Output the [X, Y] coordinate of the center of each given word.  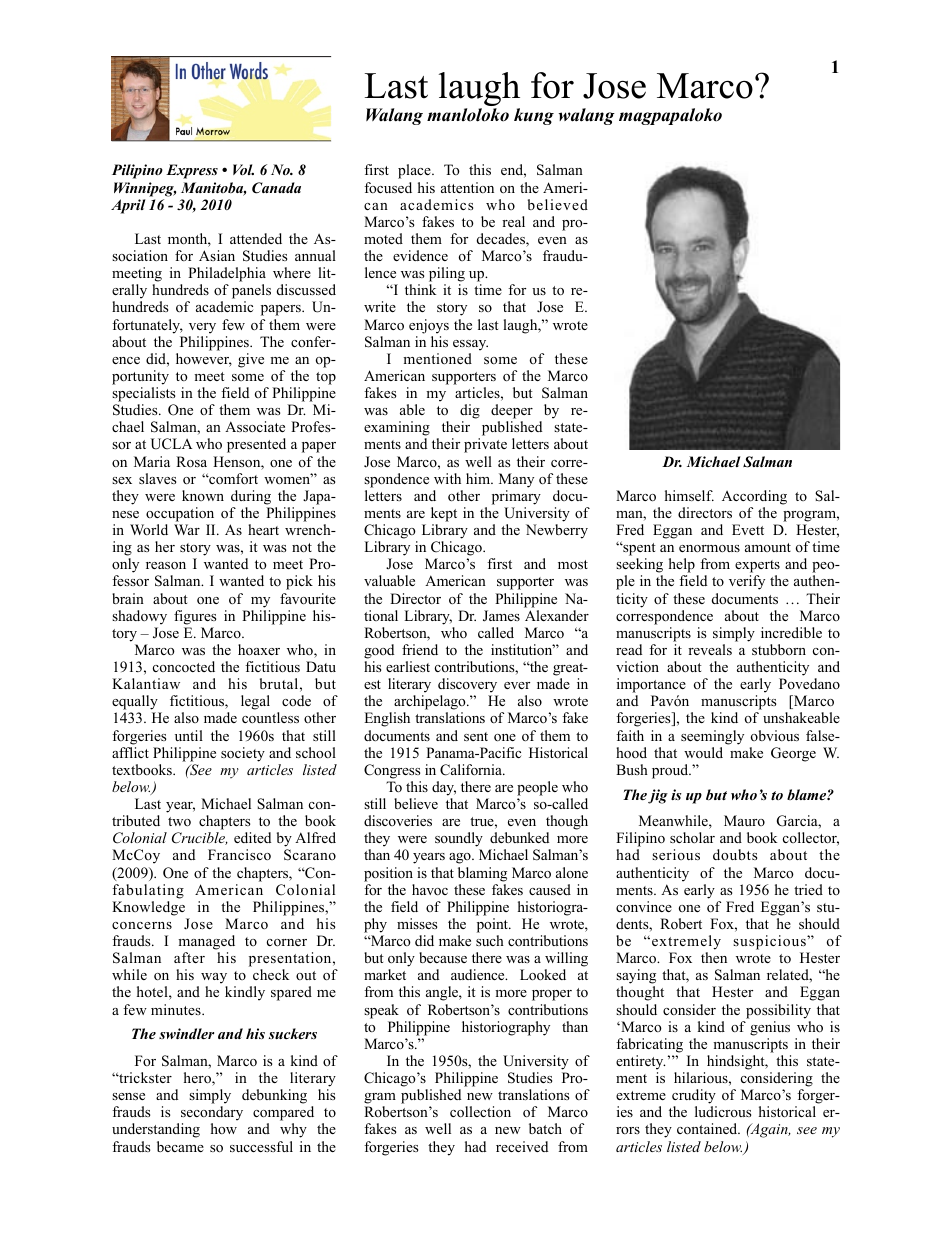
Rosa [191, 461]
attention [467, 187]
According [754, 497]
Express [192, 171]
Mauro [744, 820]
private [485, 445]
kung [534, 116]
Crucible [200, 838]
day [444, 788]
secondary [212, 1115]
